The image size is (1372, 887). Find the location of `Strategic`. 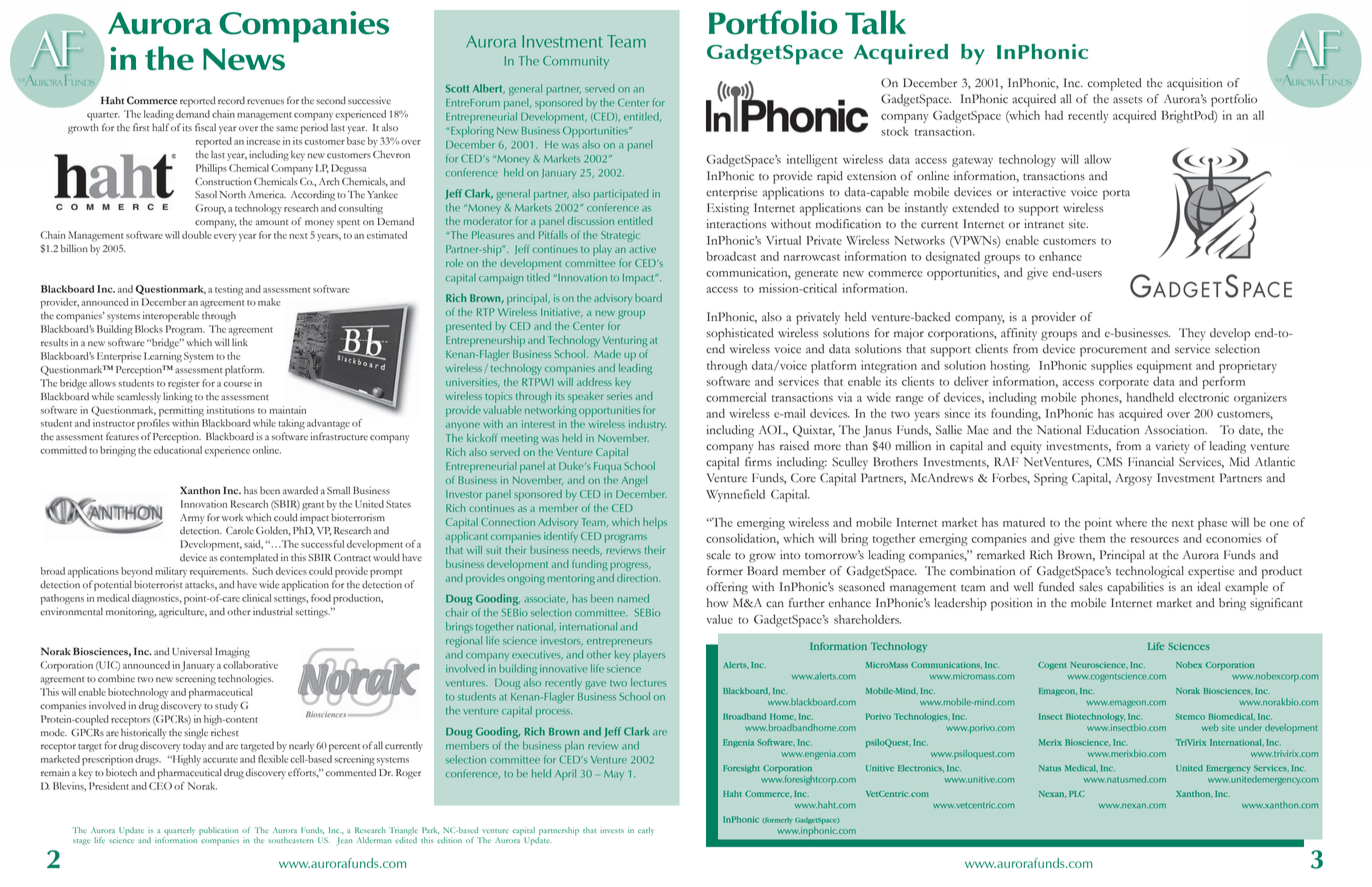

Strategic is located at coordinates (620, 236).
